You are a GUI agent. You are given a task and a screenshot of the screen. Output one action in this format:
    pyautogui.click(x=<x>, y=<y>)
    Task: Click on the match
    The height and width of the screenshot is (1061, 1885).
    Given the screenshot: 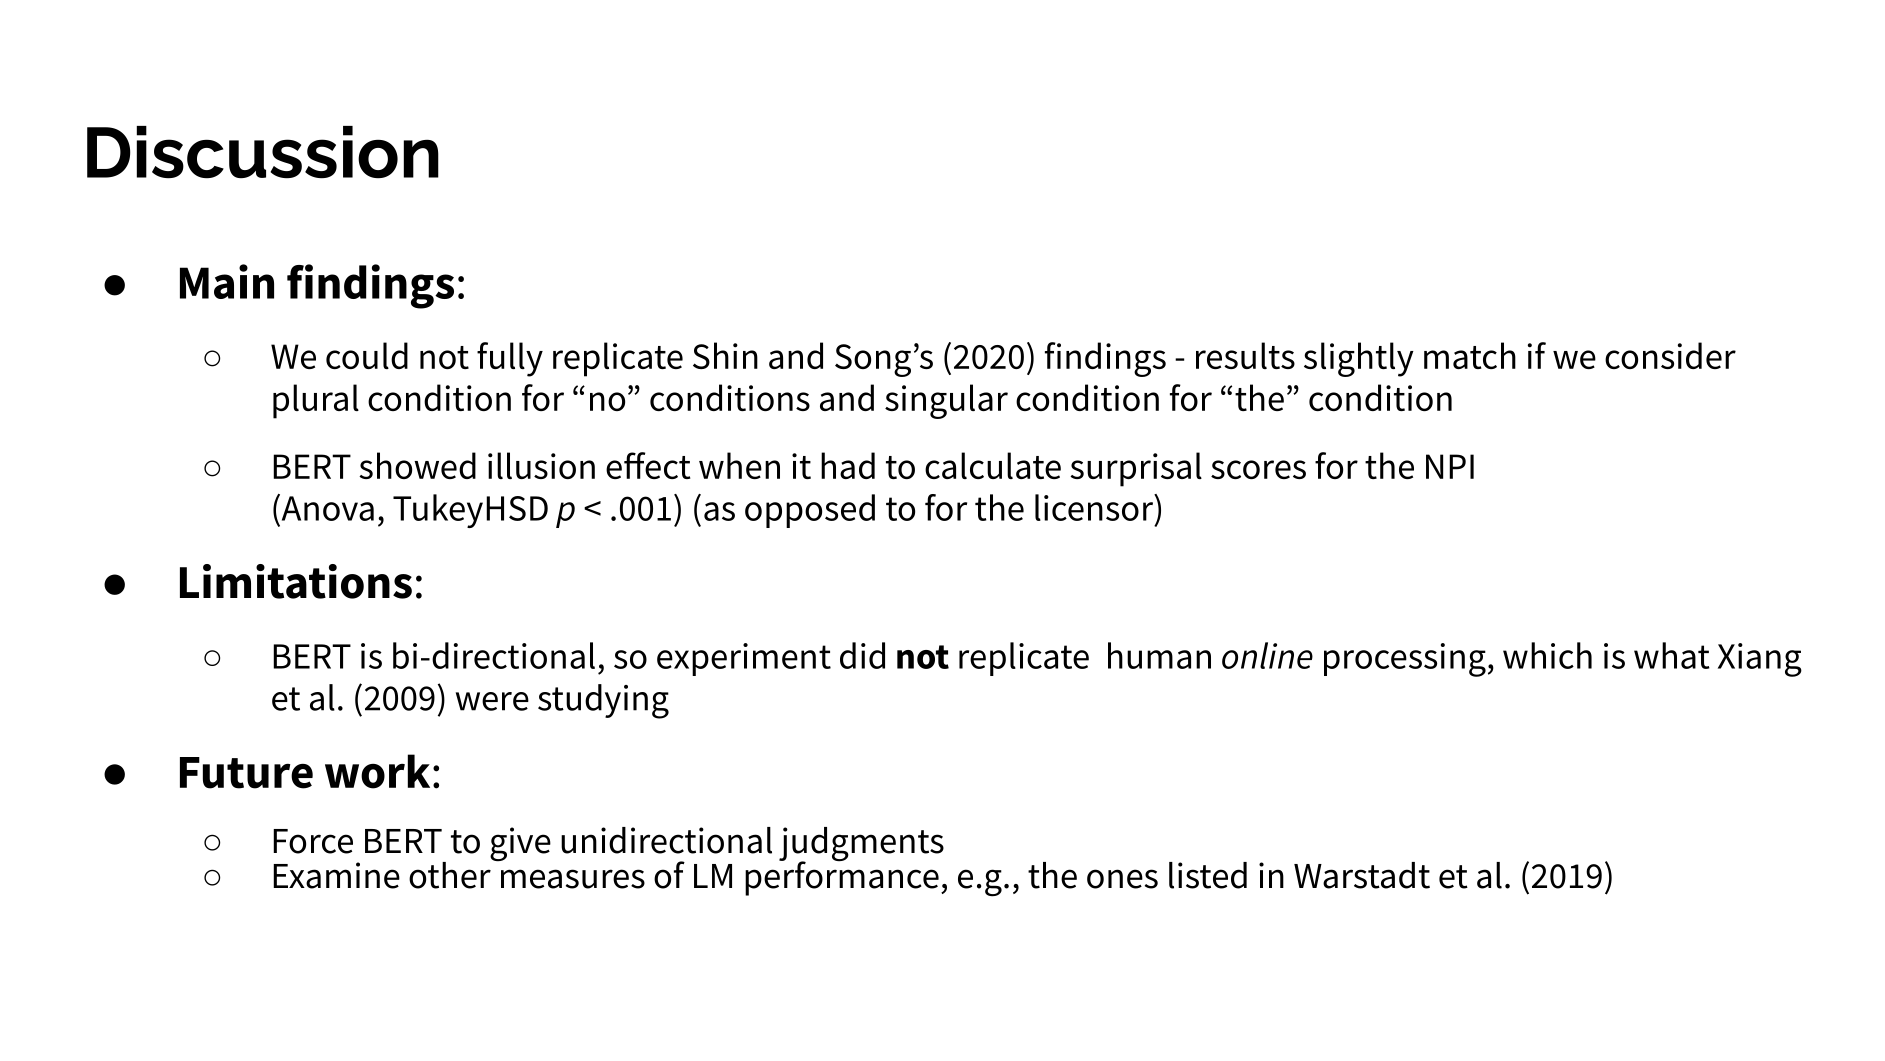 What is the action you would take?
    pyautogui.click(x=1470, y=355)
